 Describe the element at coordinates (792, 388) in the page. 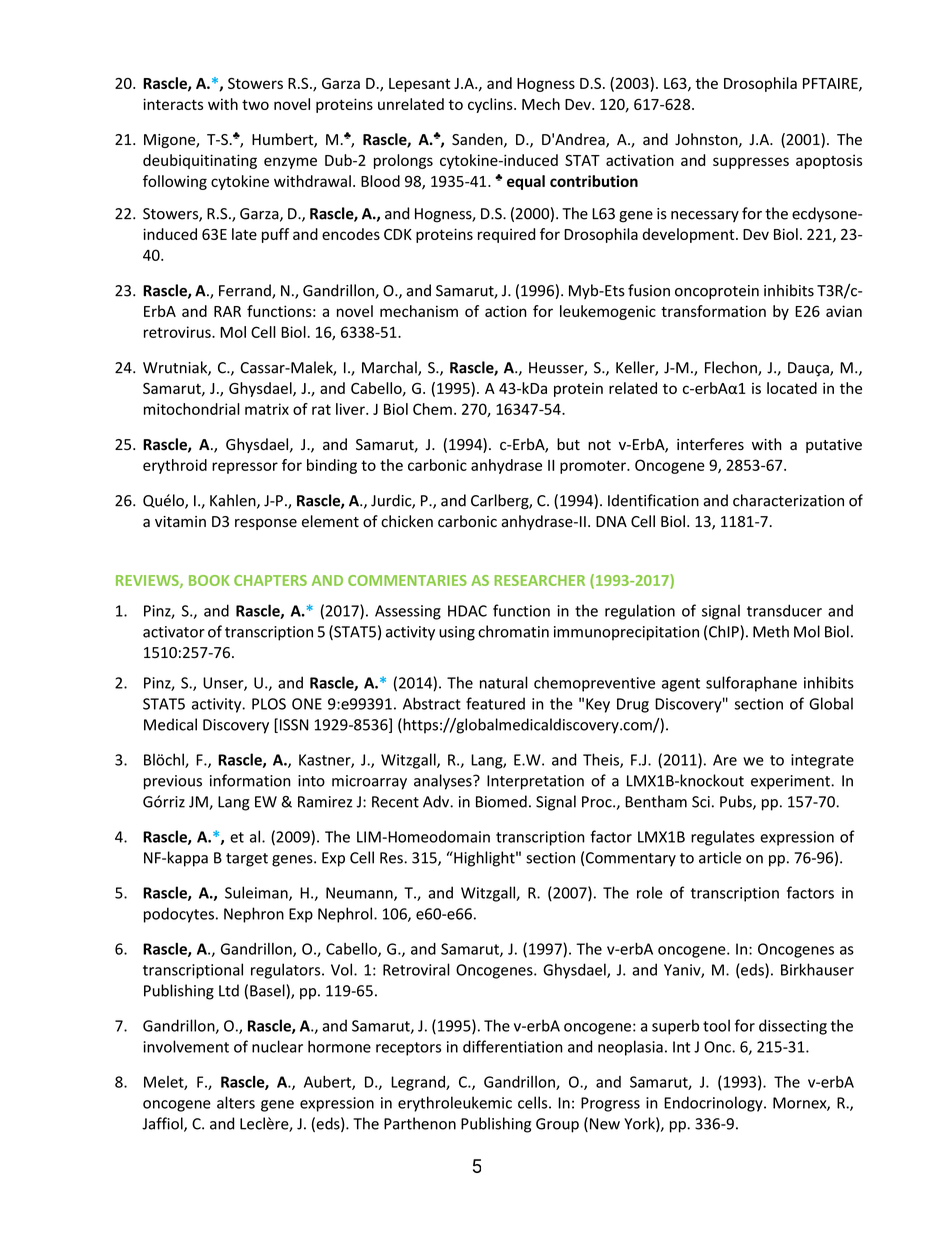

I see `located` at that location.
